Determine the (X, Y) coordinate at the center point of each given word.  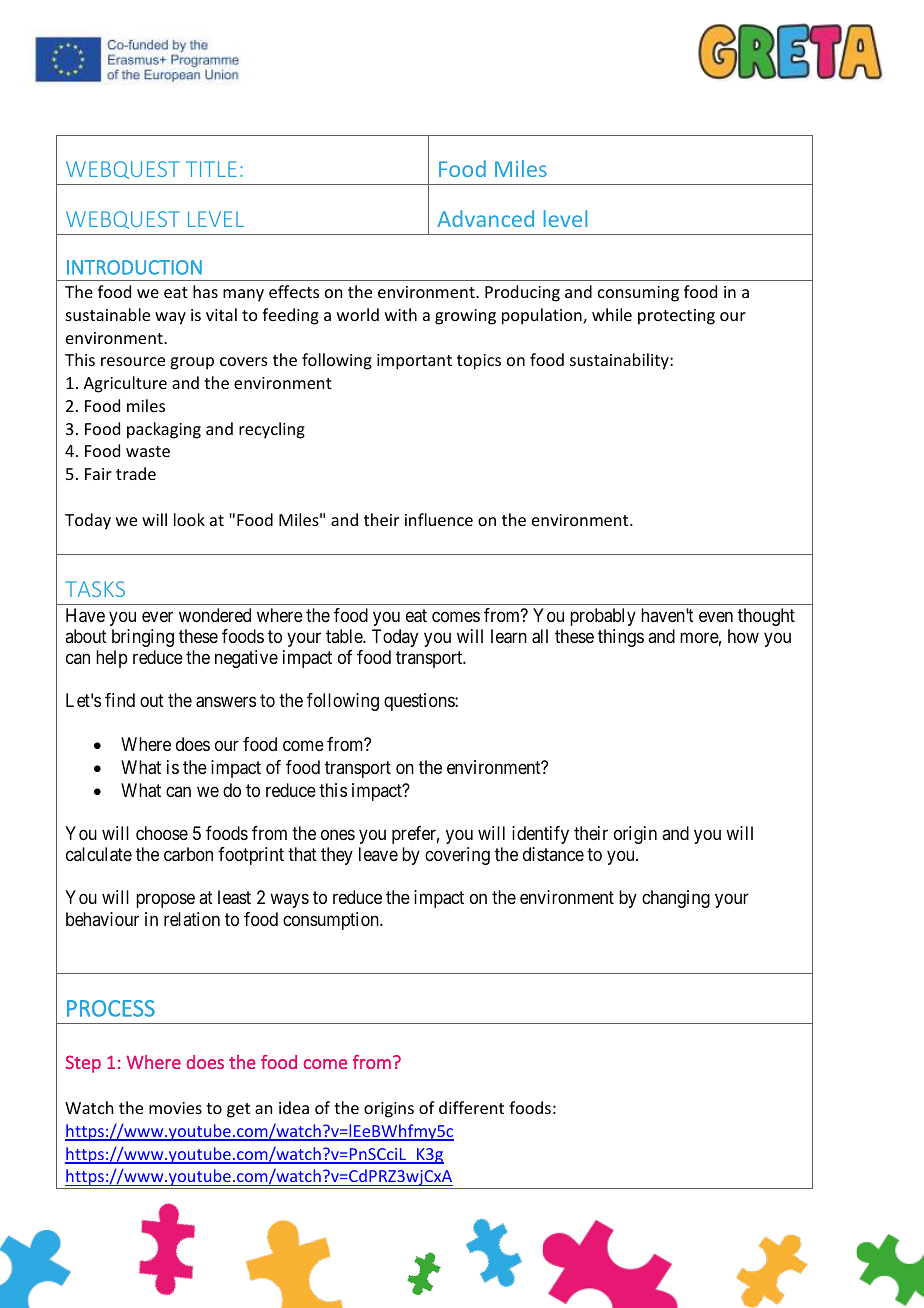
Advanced (485, 218)
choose (162, 833)
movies (175, 1108)
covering (457, 856)
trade (136, 473)
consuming (638, 294)
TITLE (211, 169)
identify (540, 835)
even (716, 616)
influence (439, 519)
